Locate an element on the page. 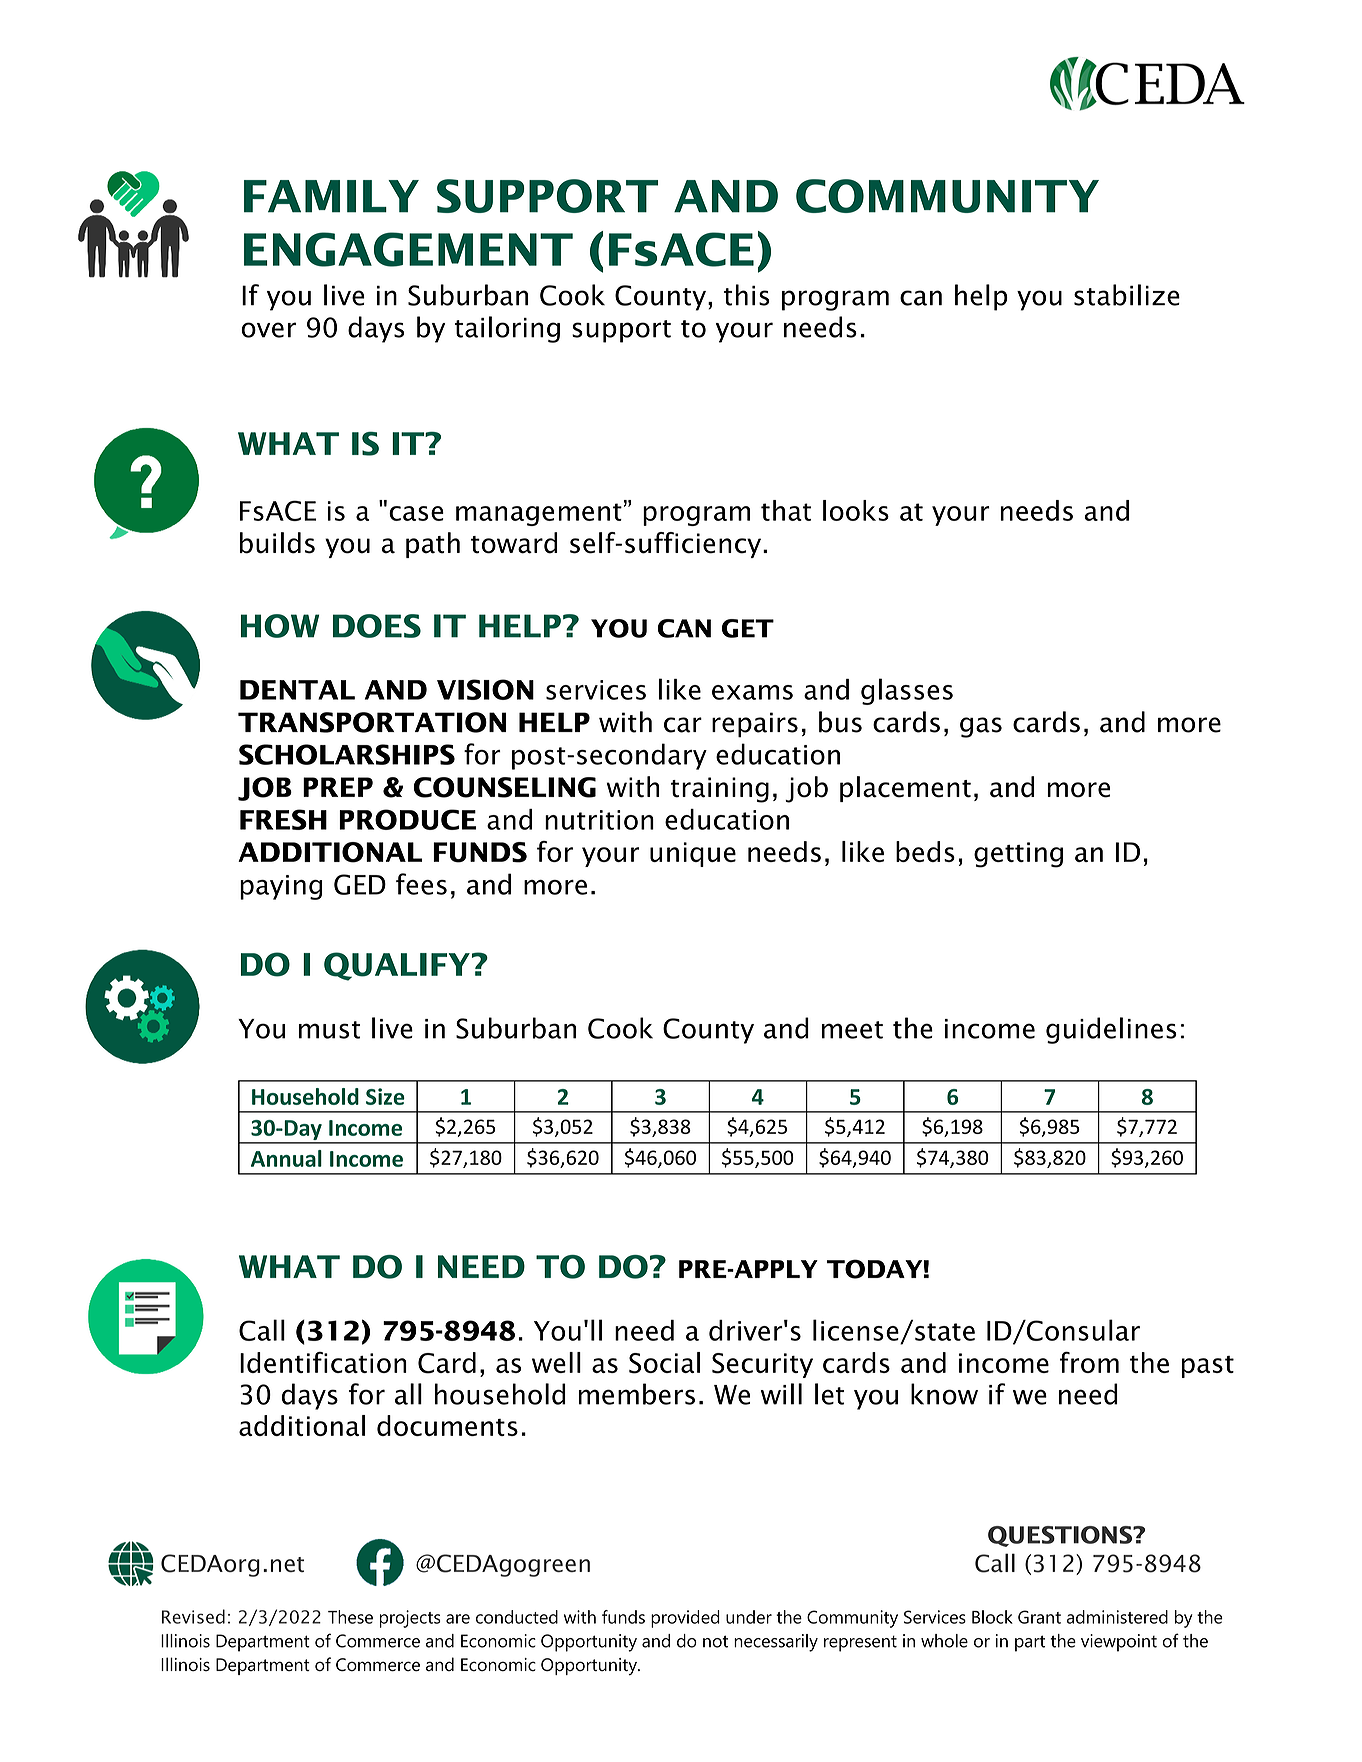  getting is located at coordinates (1018, 855).
